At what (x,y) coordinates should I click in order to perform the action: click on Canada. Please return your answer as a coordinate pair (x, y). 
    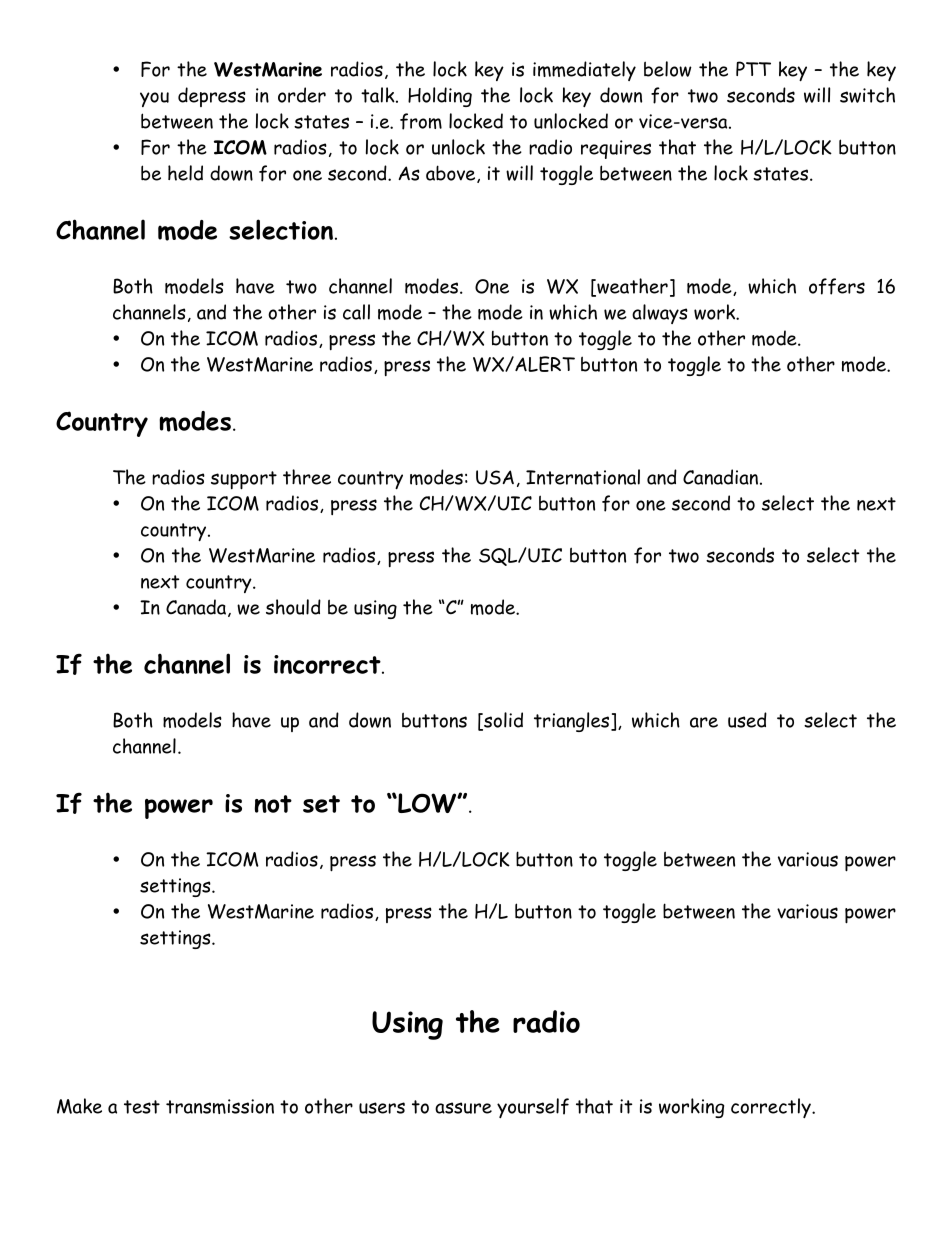
    Looking at the image, I should click on (197, 608).
